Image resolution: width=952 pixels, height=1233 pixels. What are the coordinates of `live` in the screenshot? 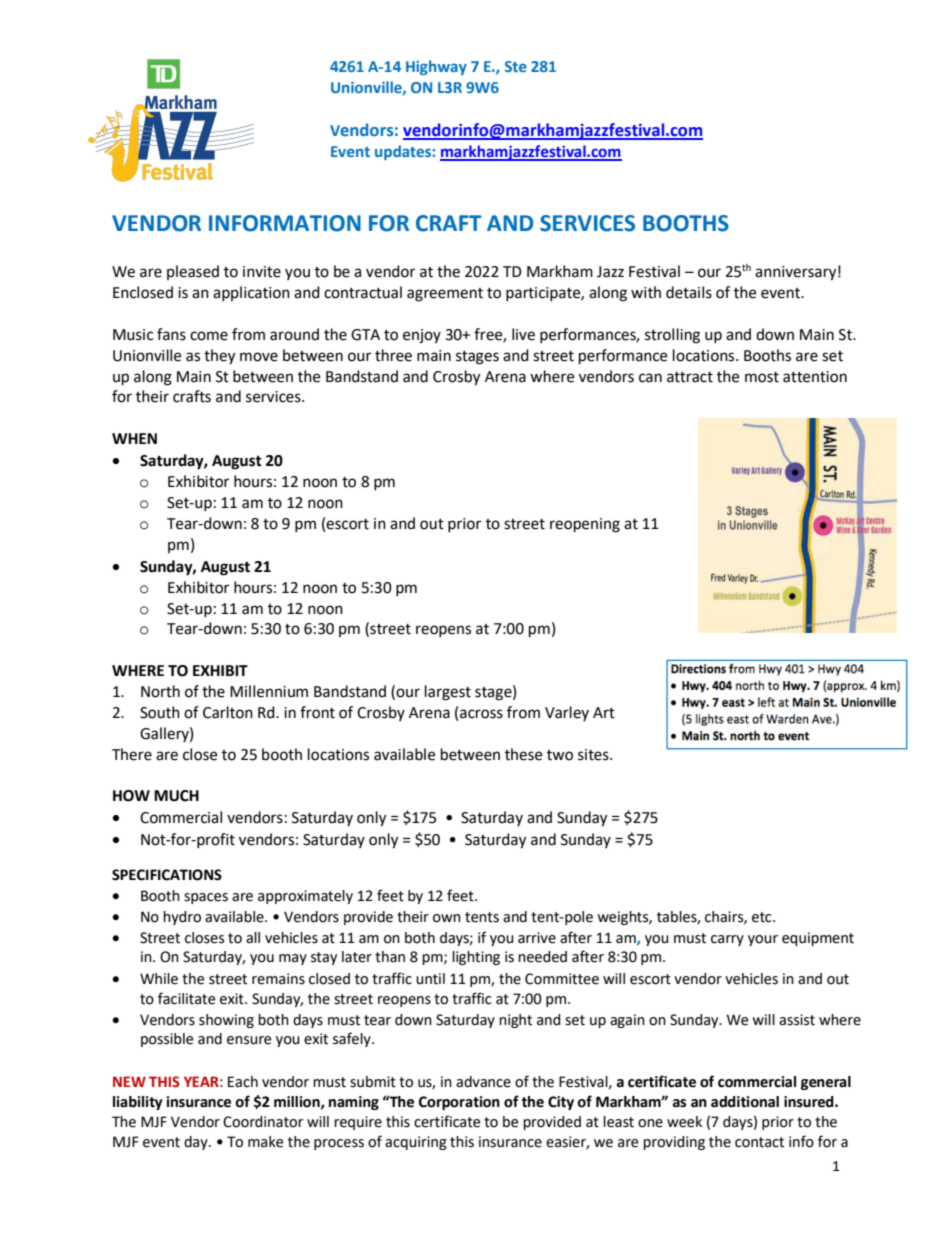 It's located at (523, 334).
